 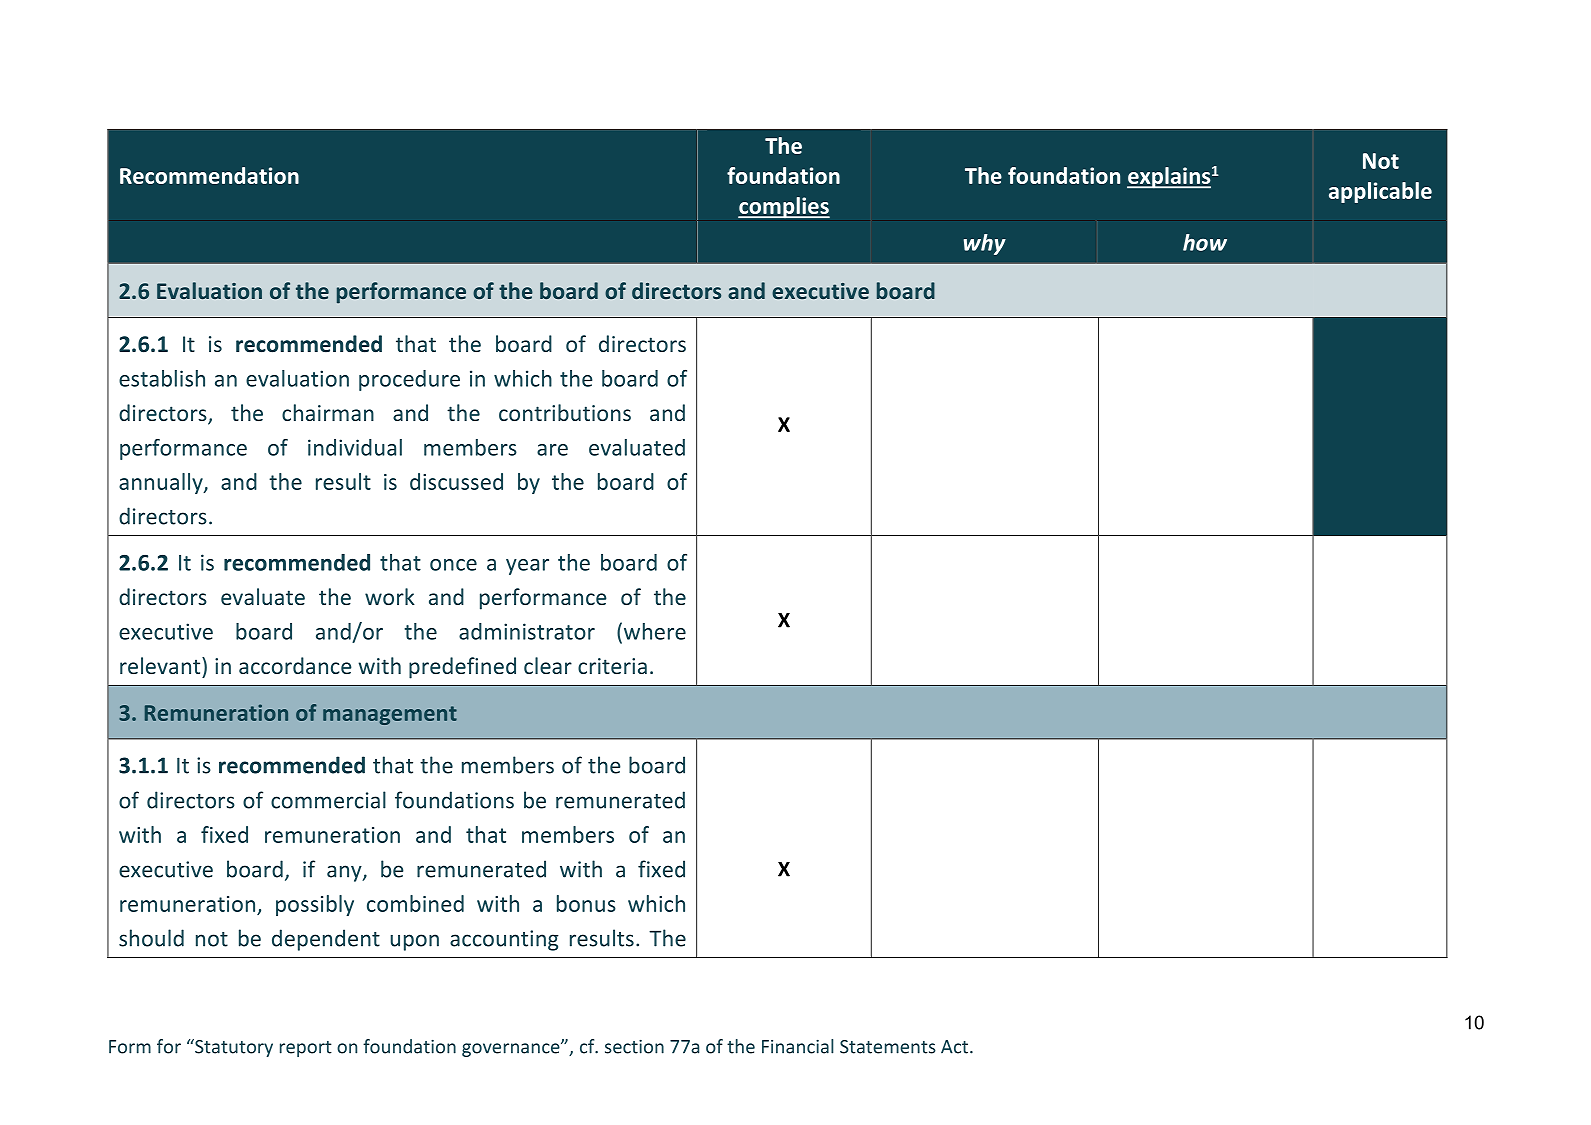 What do you see at coordinates (390, 596) in the image?
I see `work` at bounding box center [390, 596].
